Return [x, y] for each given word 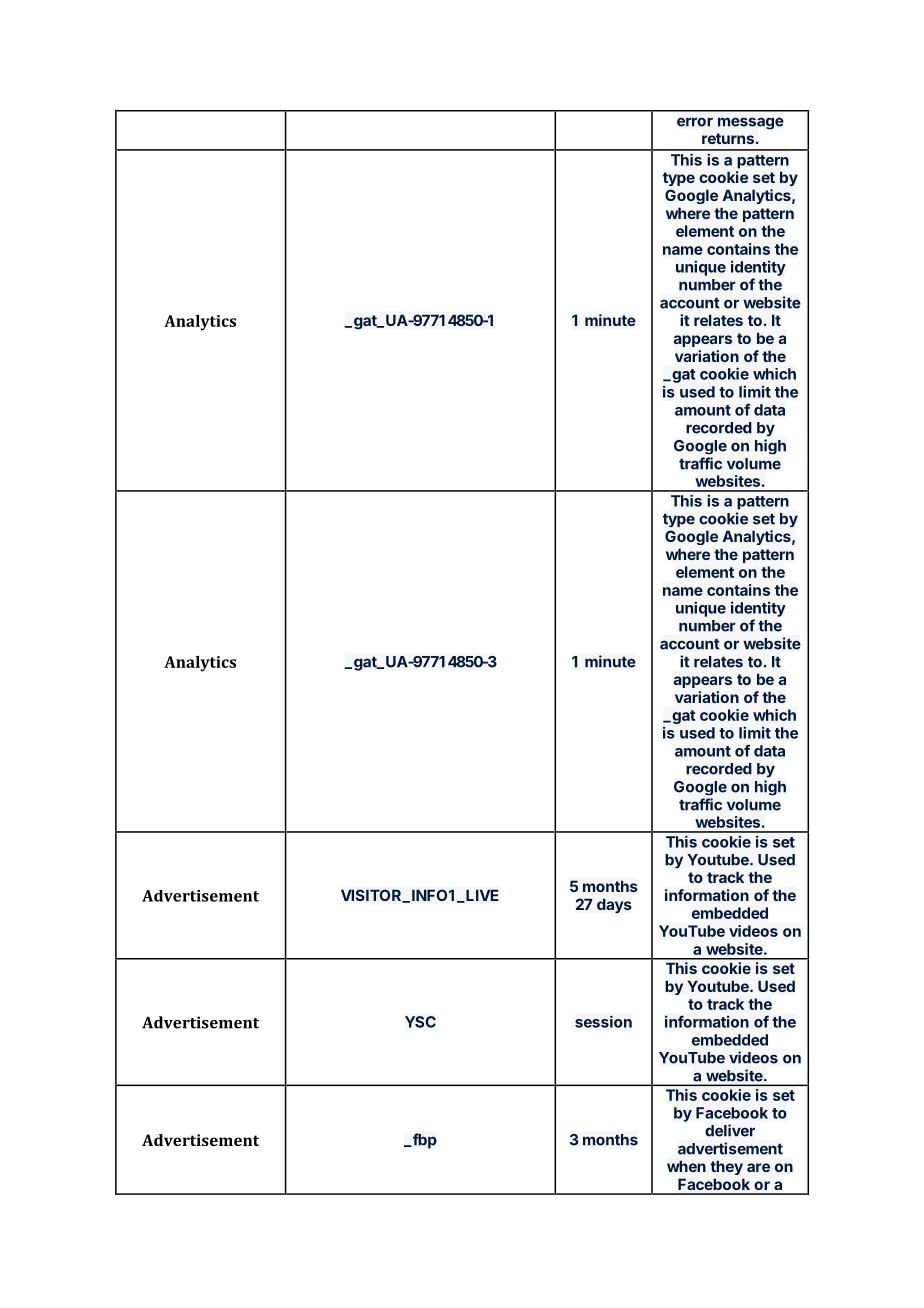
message [751, 123]
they [726, 1167]
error [695, 122]
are [758, 1167]
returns [728, 138]
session [603, 1021]
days [614, 905]
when [686, 1166]
